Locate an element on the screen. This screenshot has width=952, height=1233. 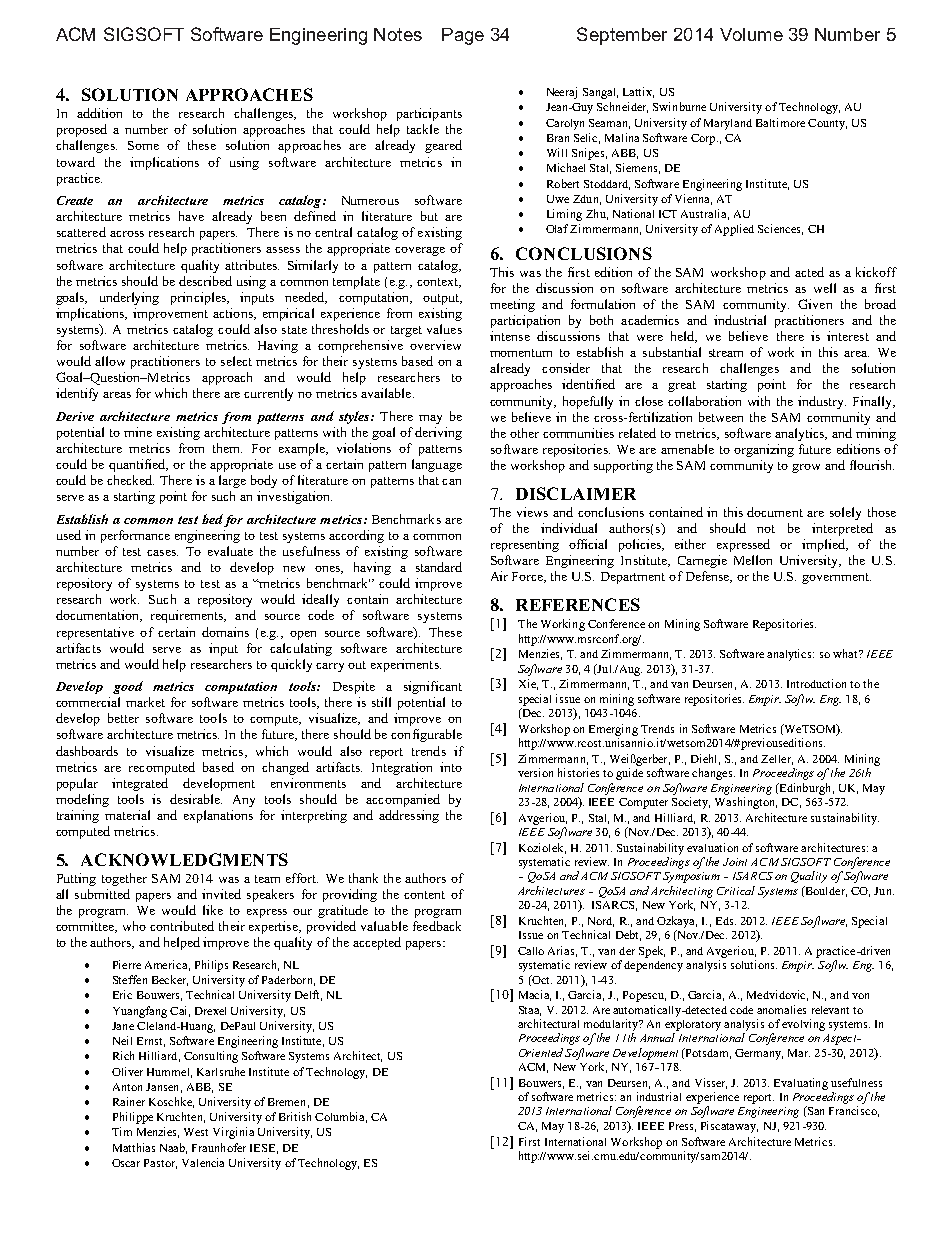
Page is located at coordinates (463, 36).
